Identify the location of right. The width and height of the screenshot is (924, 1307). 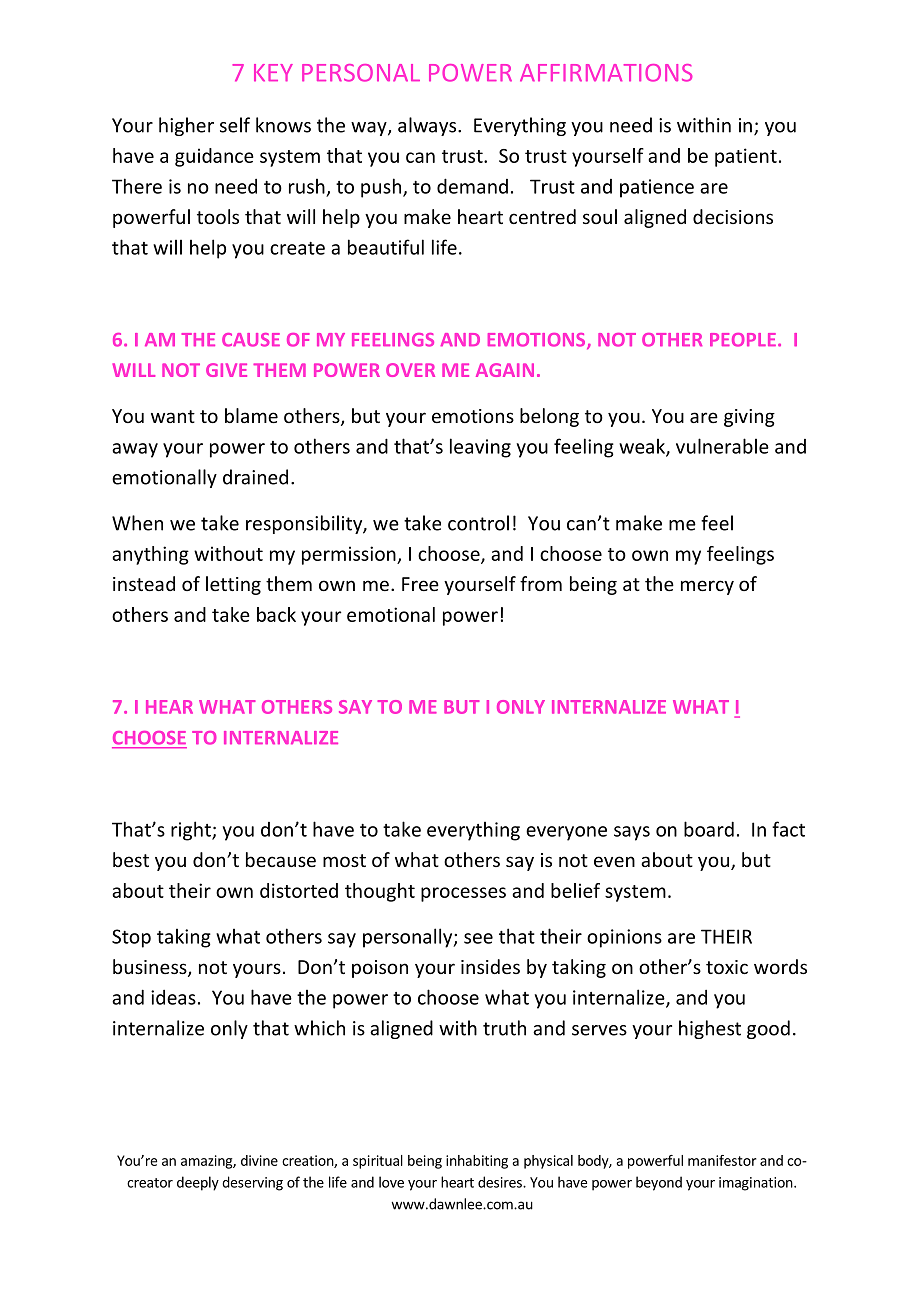
(192, 831).
